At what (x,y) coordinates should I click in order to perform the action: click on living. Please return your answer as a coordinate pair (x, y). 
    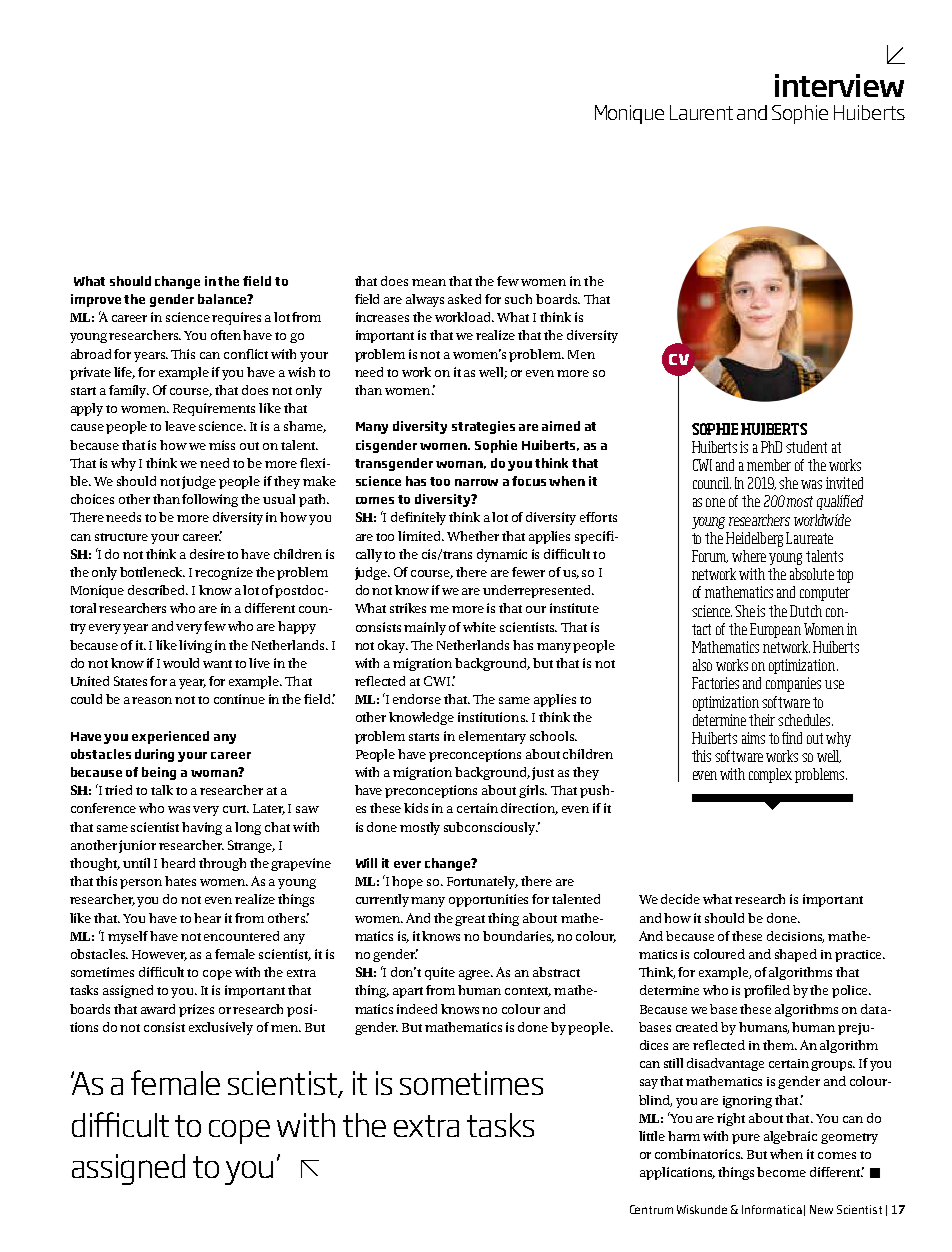
    Looking at the image, I should click on (195, 646).
